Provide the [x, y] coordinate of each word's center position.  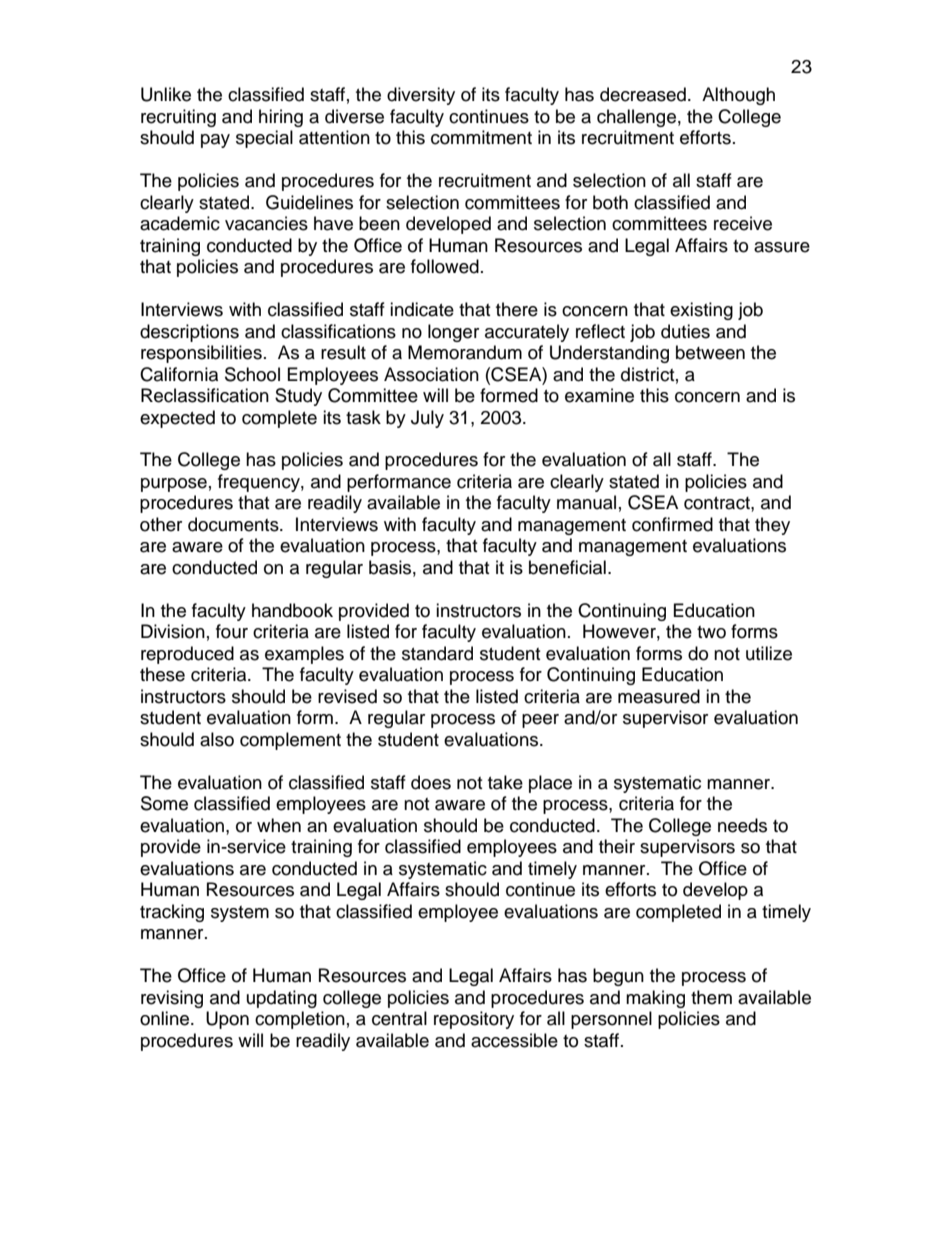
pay [215, 141]
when [279, 825]
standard [437, 653]
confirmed [672, 524]
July [427, 419]
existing [701, 311]
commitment [481, 137]
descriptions [189, 333]
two [711, 632]
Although [738, 96]
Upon [227, 1020]
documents [234, 524]
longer [453, 333]
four [232, 631]
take [505, 782]
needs [742, 825]
